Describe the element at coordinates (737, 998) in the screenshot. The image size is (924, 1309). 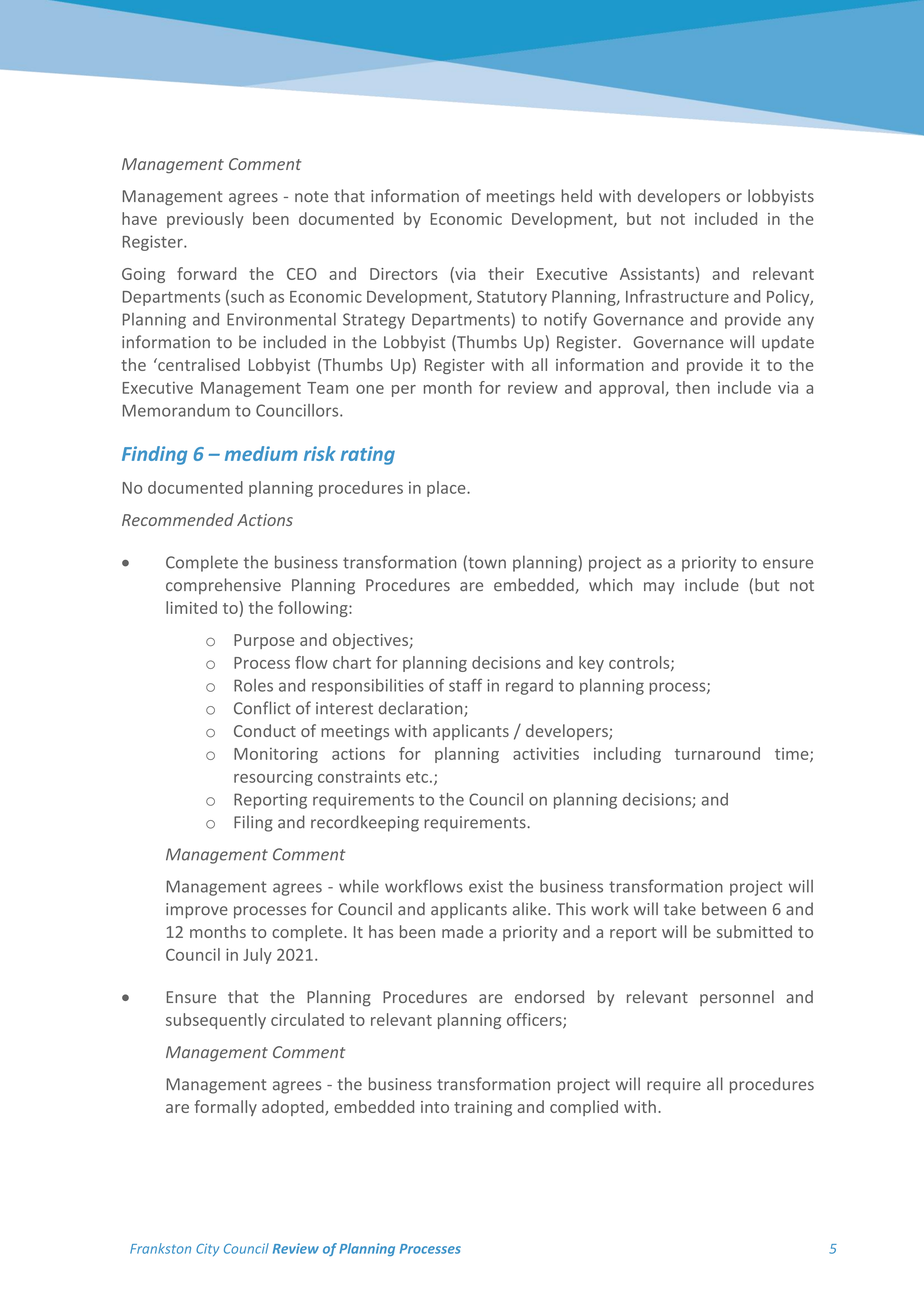
I see `personnel` at that location.
